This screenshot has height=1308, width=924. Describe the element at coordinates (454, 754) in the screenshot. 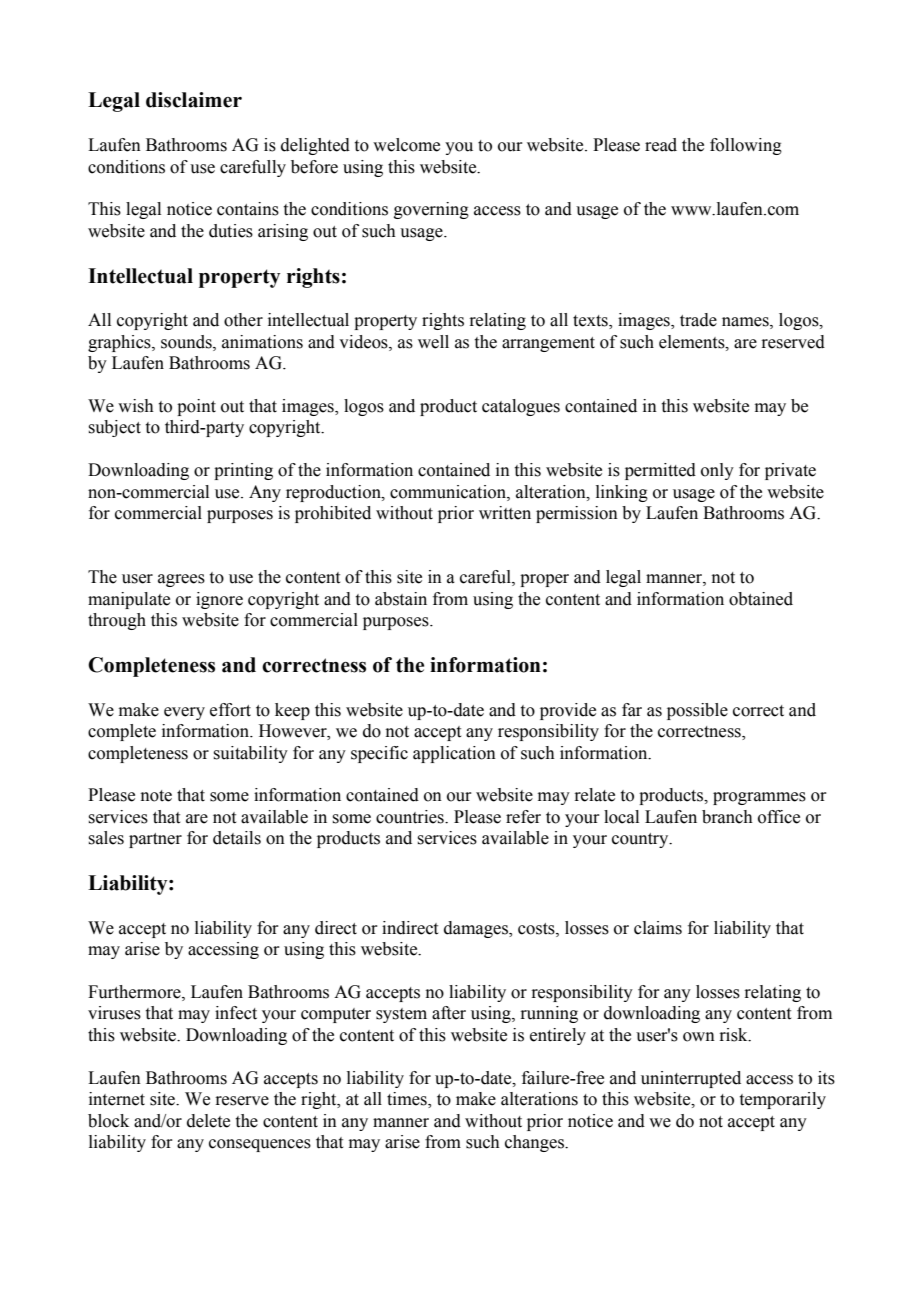

I see `application` at that location.
